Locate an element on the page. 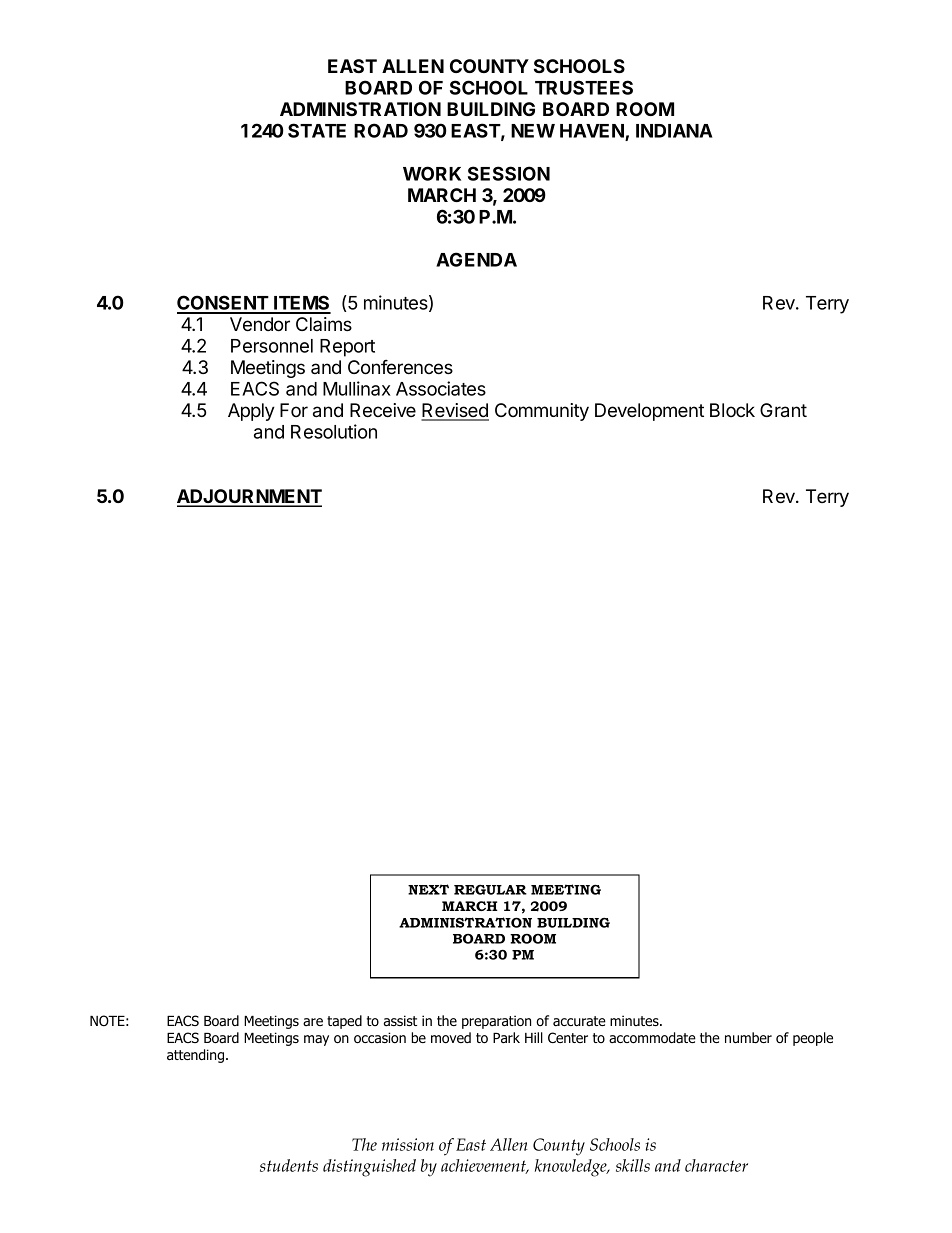 The width and height of the document is (952, 1233). students is located at coordinates (289, 1165).
